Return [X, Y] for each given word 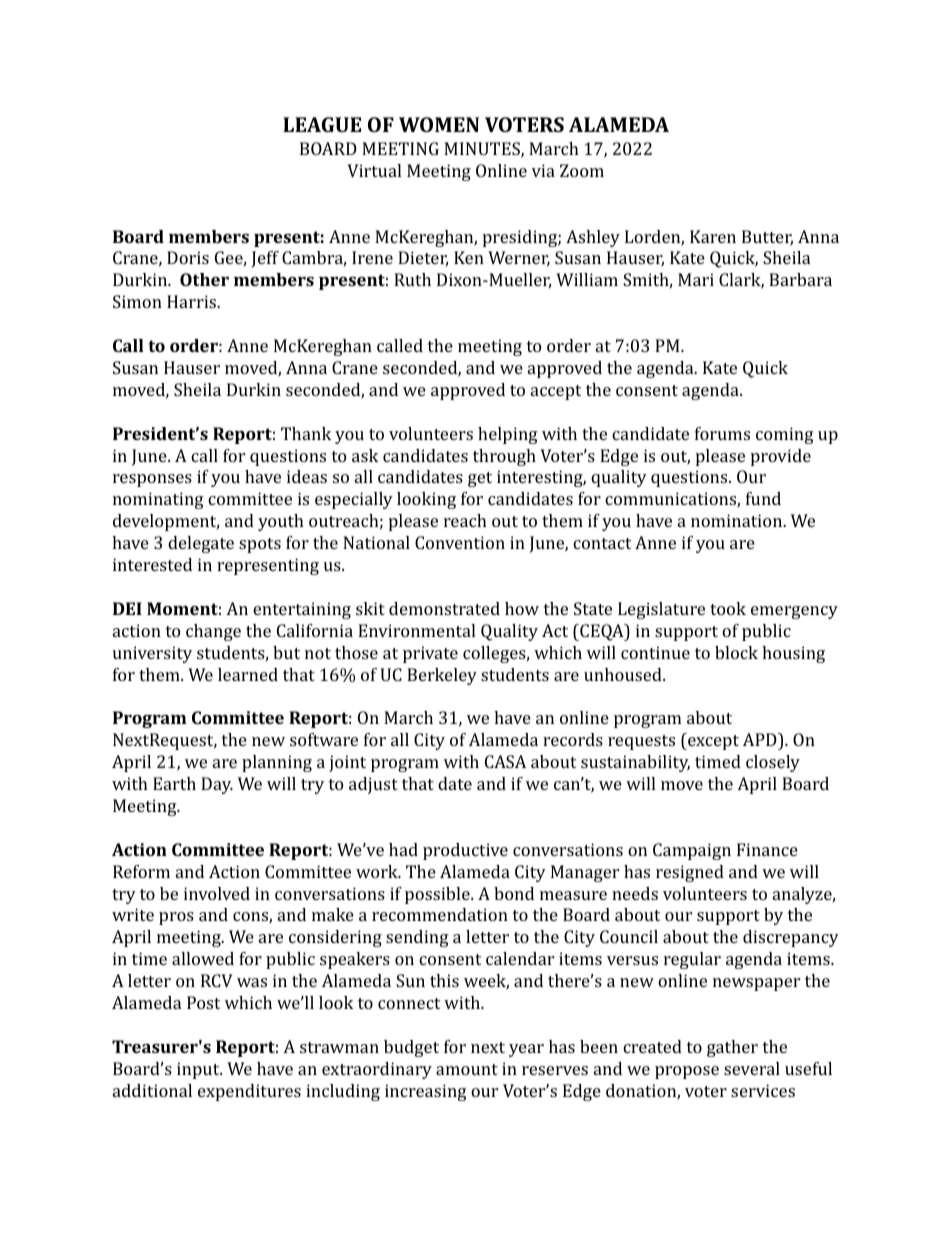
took [728, 608]
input [199, 1070]
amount [467, 1069]
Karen [713, 236]
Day [217, 785]
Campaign [692, 851]
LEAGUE [322, 124]
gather [732, 1048]
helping [508, 435]
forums [722, 433]
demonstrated [444, 608]
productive [465, 851]
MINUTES [483, 150]
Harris [192, 301]
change [213, 632]
